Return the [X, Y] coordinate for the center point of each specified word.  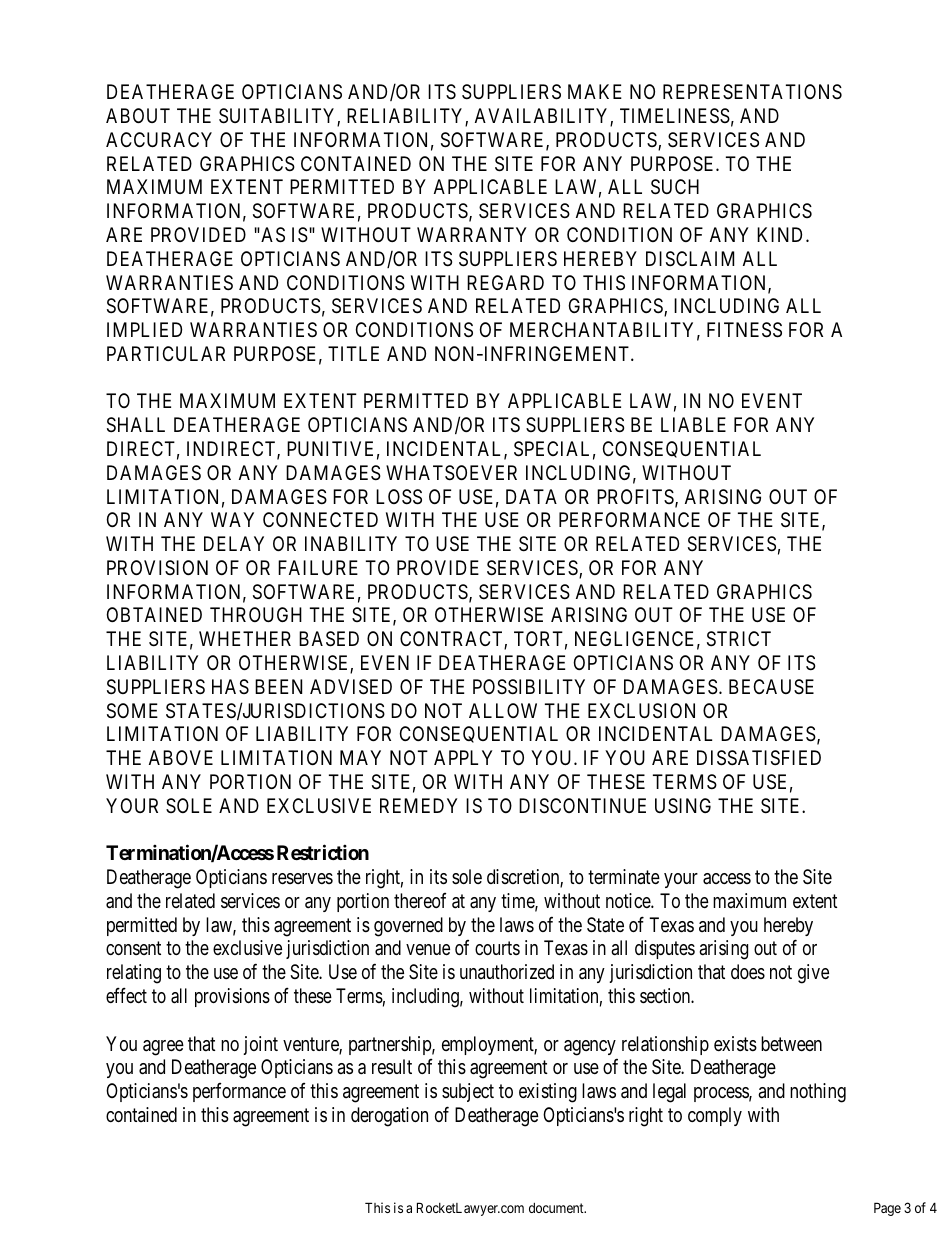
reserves [302, 878]
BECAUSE [771, 686]
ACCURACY [159, 139]
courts [497, 948]
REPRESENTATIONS [752, 91]
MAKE [595, 91]
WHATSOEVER [451, 473]
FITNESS [744, 330]
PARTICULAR [166, 353]
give [813, 974]
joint [260, 1045]
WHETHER [245, 638]
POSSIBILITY [529, 687]
